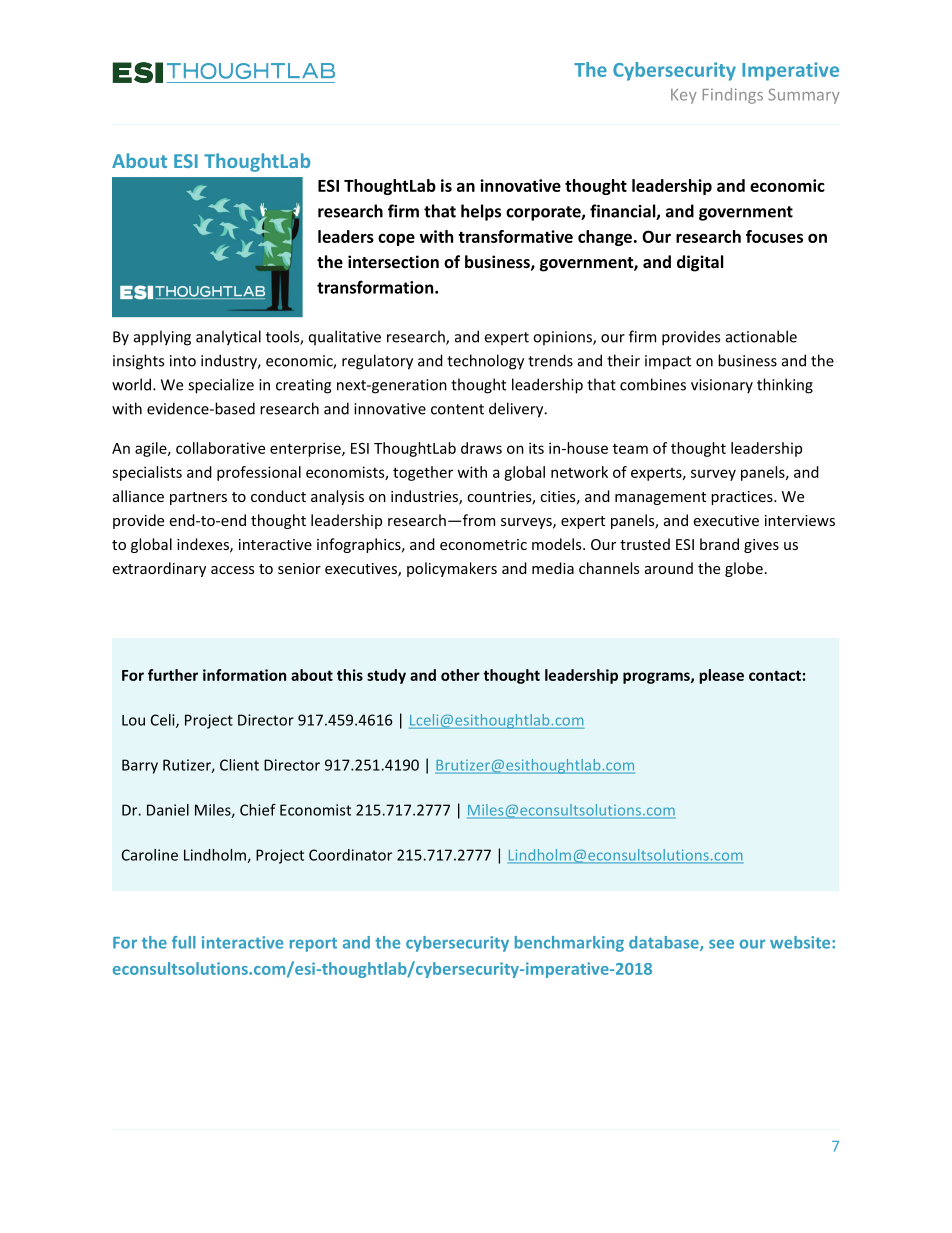 The width and height of the screenshot is (952, 1233). What do you see at coordinates (198, 498) in the screenshot?
I see `partners` at bounding box center [198, 498].
